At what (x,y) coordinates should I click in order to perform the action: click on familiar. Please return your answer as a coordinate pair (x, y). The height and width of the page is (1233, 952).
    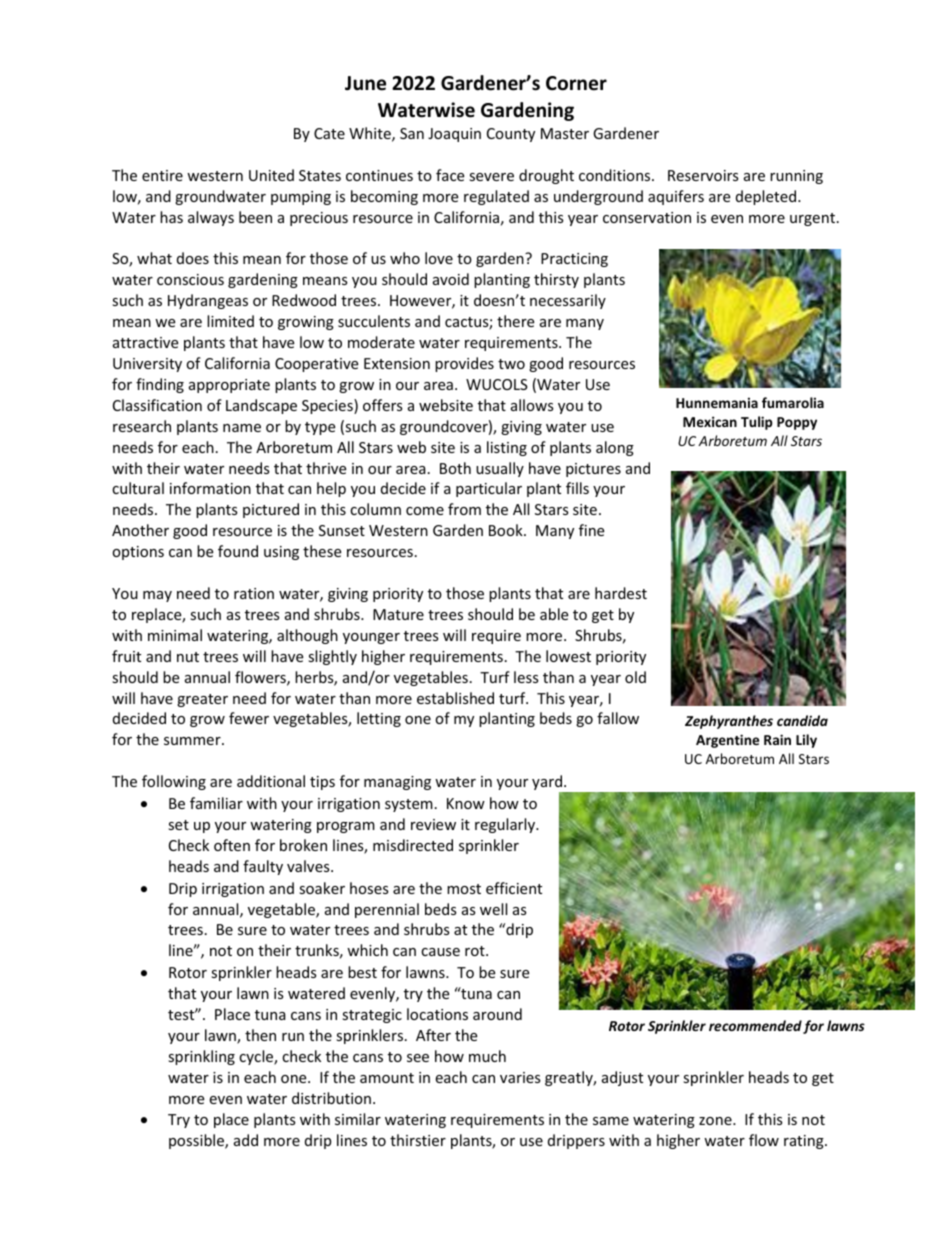
    Looking at the image, I should click on (216, 803).
